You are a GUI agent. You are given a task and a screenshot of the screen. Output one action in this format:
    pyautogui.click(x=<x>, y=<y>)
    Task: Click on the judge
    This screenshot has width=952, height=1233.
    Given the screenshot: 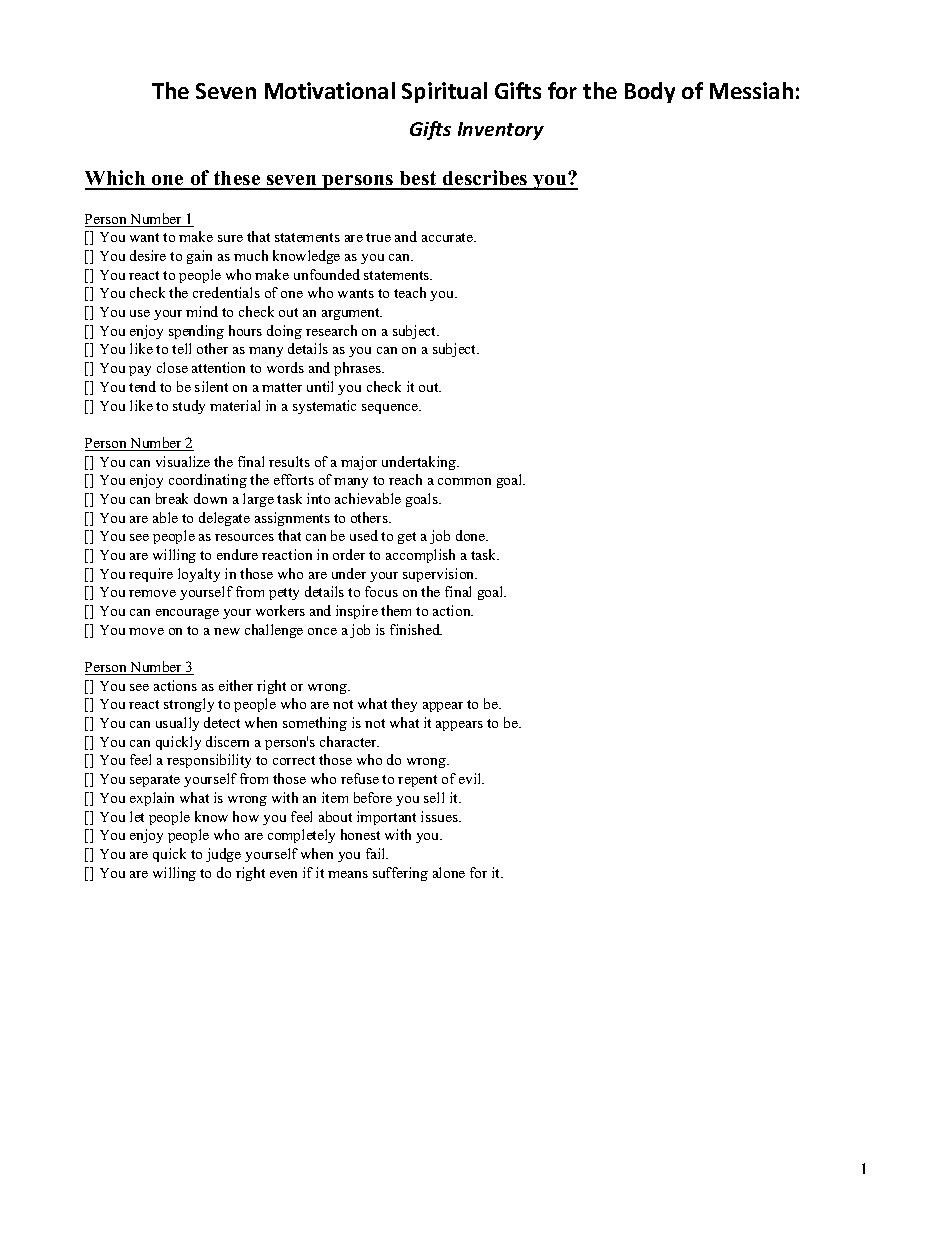 What is the action you would take?
    pyautogui.click(x=223, y=855)
